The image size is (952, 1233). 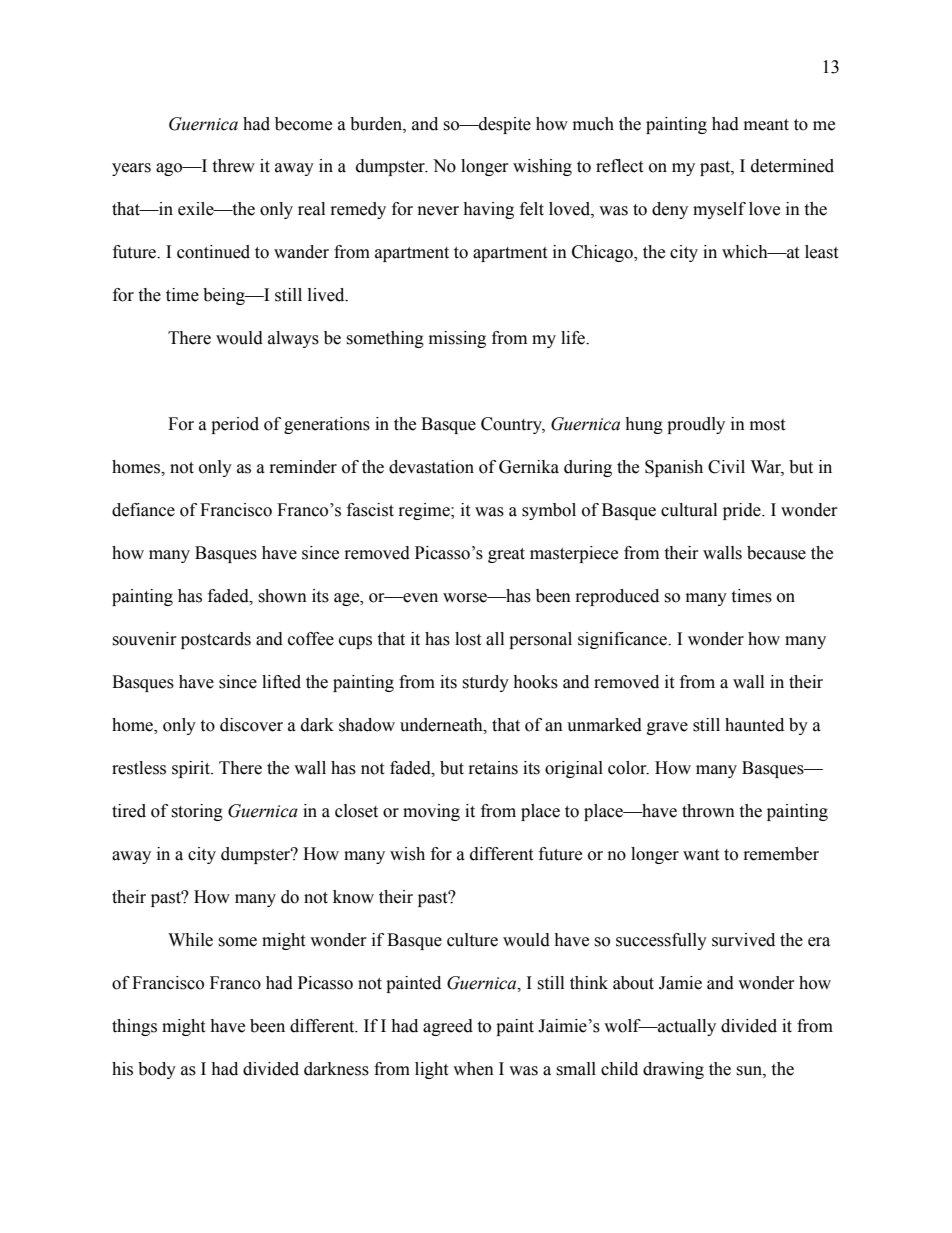 What do you see at coordinates (157, 1070) in the screenshot?
I see `body` at bounding box center [157, 1070].
